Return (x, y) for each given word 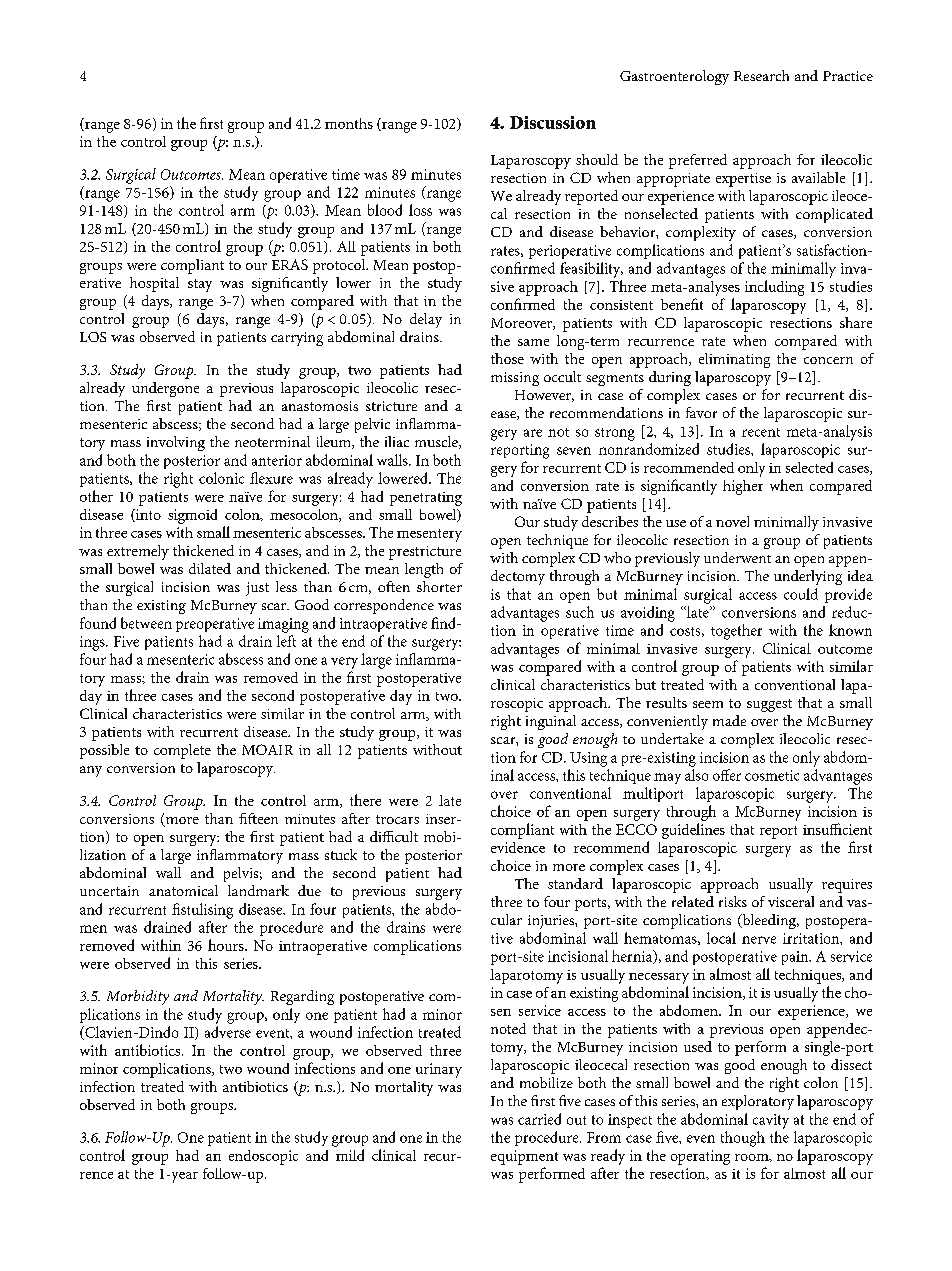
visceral (791, 901)
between (146, 623)
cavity (771, 1121)
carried (539, 1119)
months (349, 123)
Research (761, 75)
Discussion (553, 122)
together (736, 632)
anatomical (183, 890)
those (507, 358)
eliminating (734, 360)
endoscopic (263, 1157)
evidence (518, 847)
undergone (165, 389)
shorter (439, 586)
